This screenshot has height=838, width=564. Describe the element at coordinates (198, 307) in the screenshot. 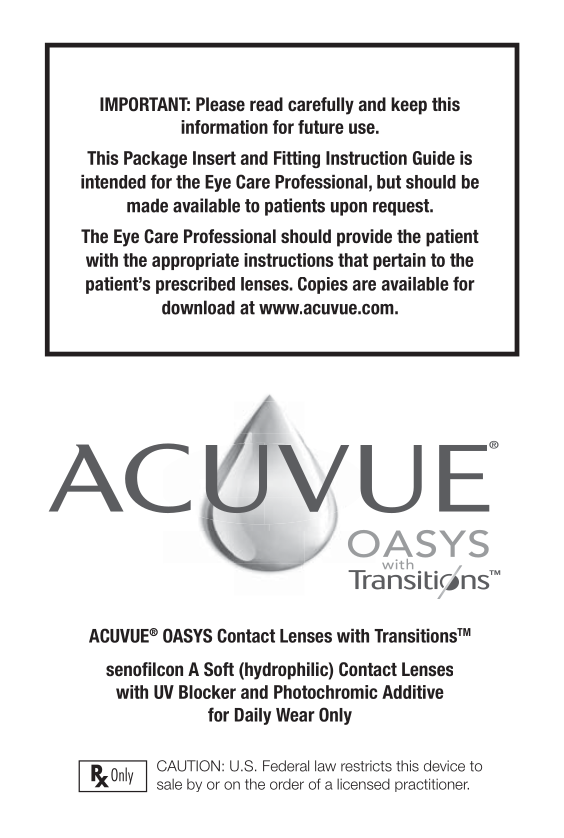

I see `download` at that location.
